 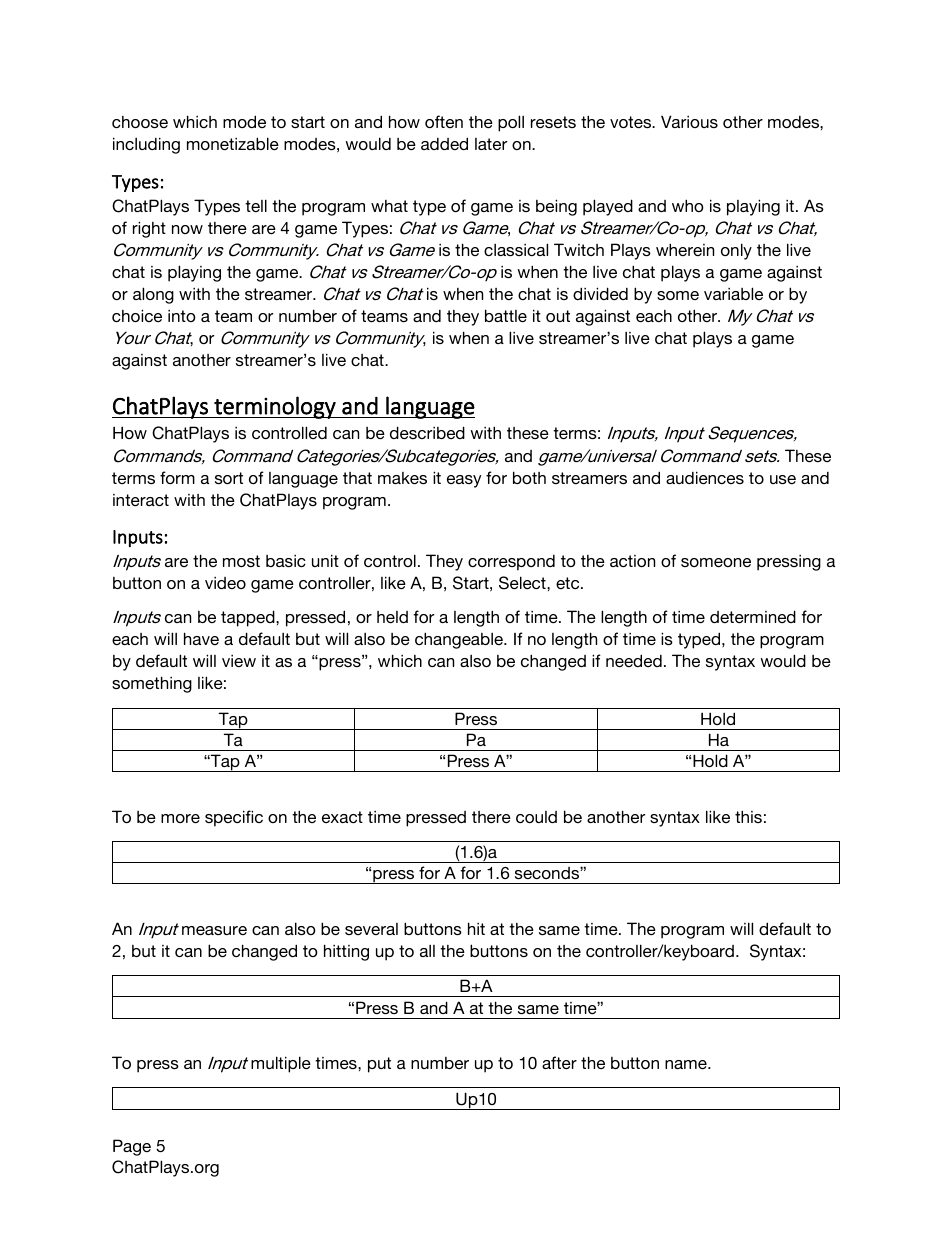 I want to click on audiences, so click(x=705, y=477).
